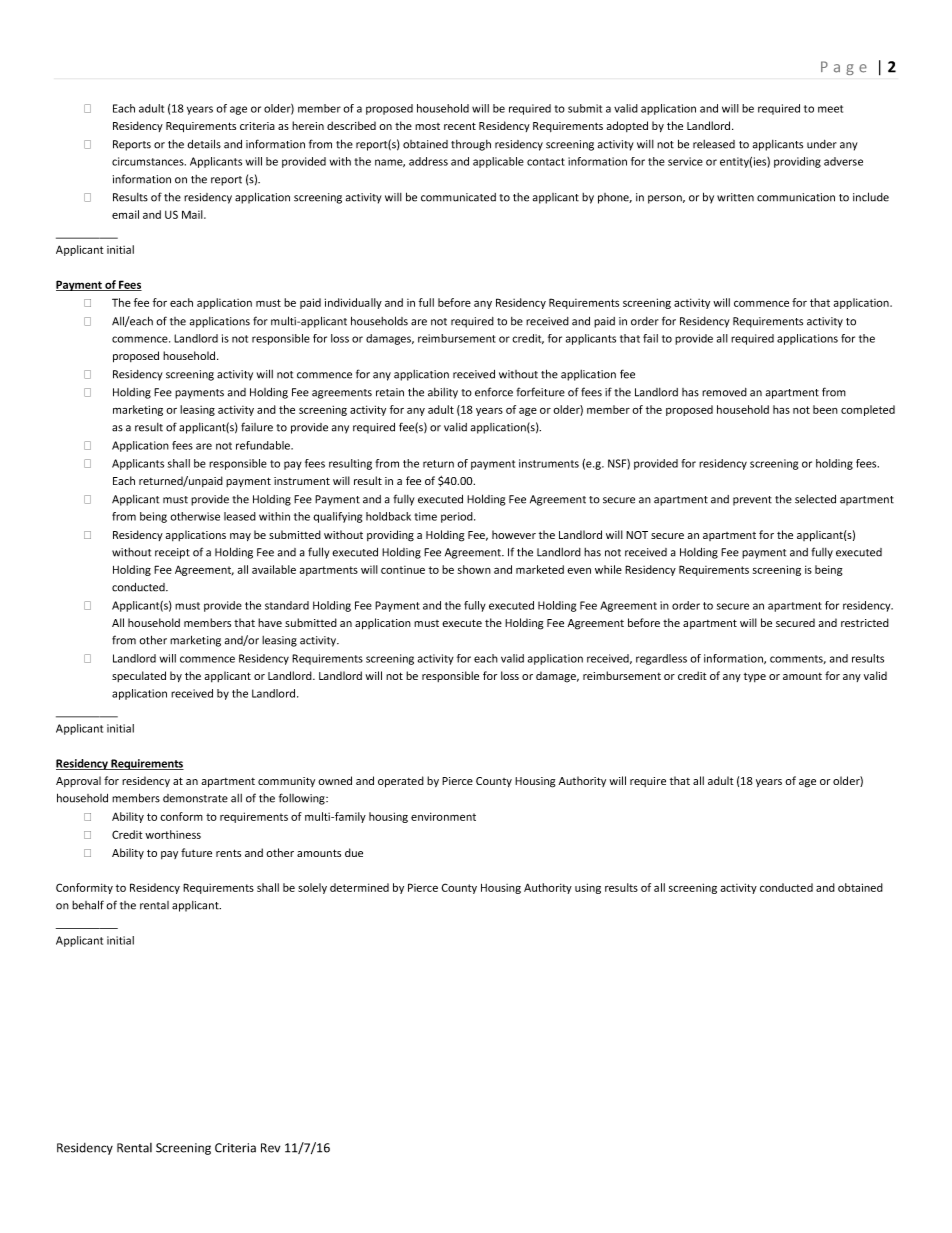 Image resolution: width=952 pixels, height=1233 pixels. I want to click on operated, so click(401, 782).
